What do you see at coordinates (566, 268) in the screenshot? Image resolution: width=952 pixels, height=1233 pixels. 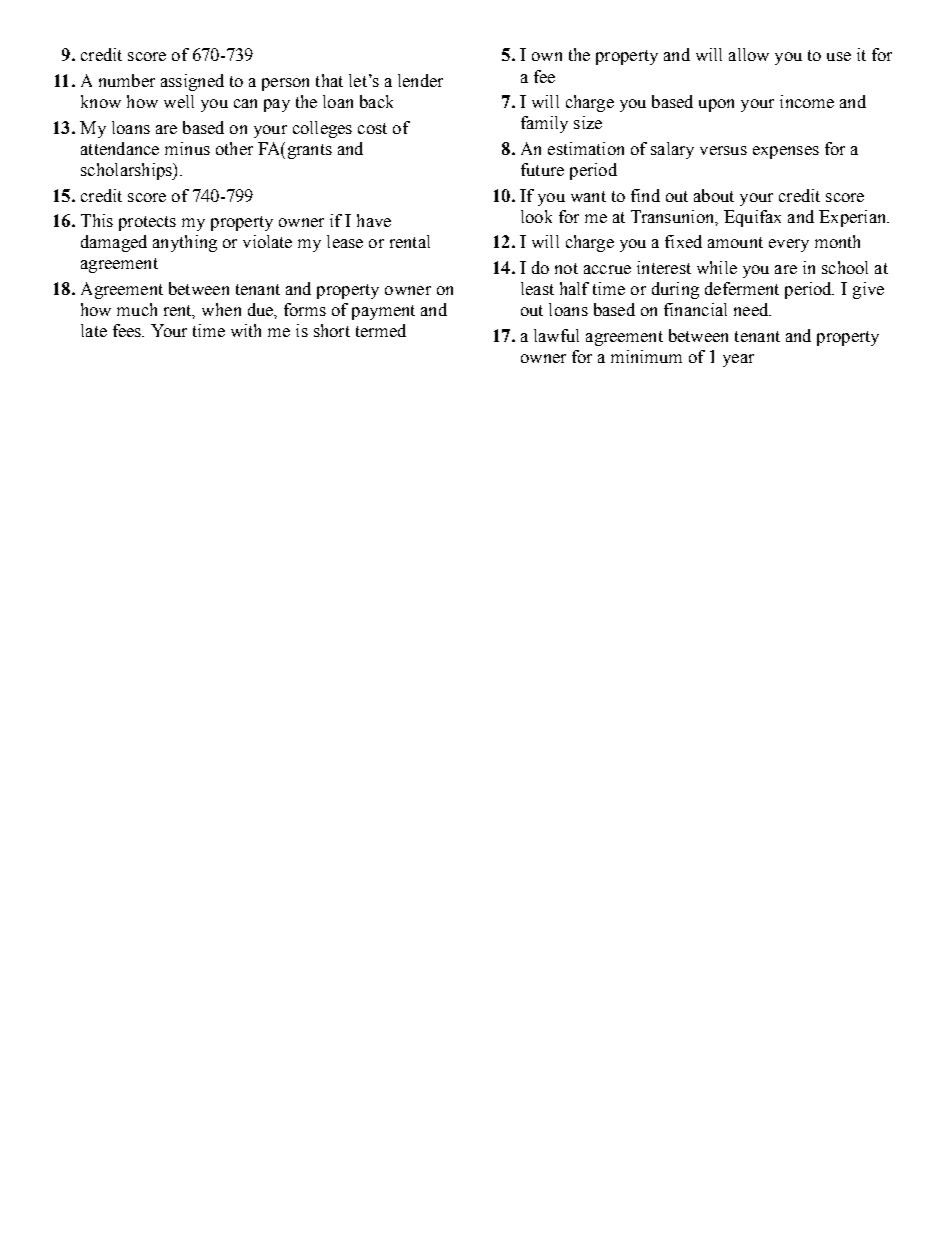 I see `not` at bounding box center [566, 268].
